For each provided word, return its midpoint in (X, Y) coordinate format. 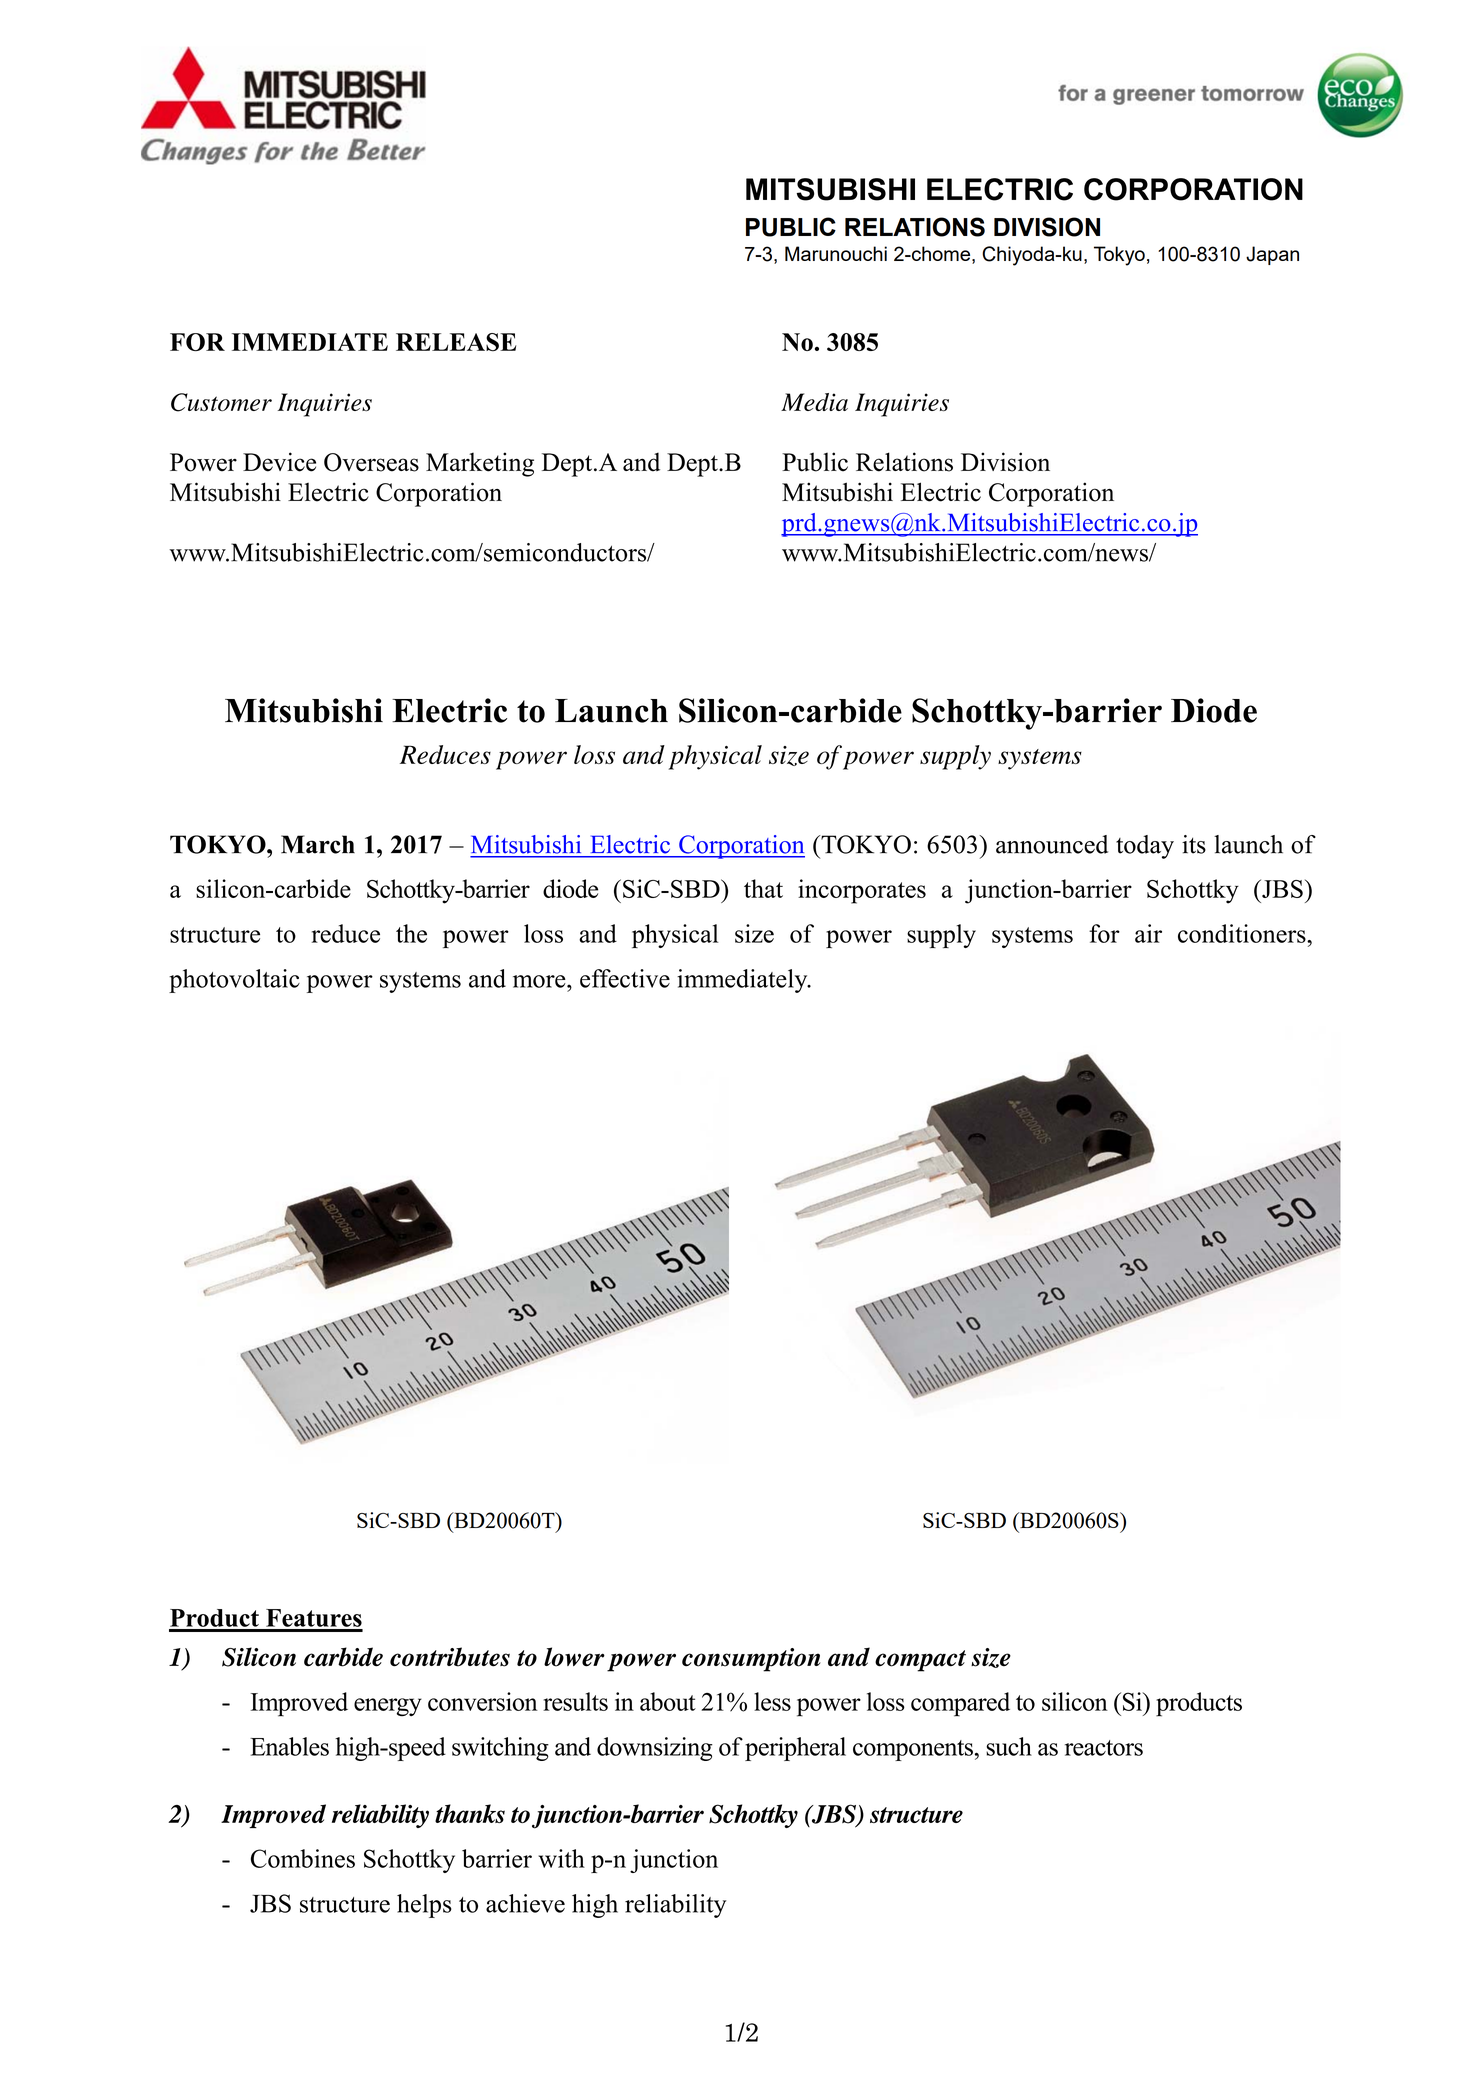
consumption (751, 1660)
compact (920, 1661)
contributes (450, 1657)
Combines (303, 1858)
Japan (1272, 255)
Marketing (480, 464)
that (763, 888)
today (1145, 847)
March (318, 844)
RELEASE (456, 342)
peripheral (795, 1749)
